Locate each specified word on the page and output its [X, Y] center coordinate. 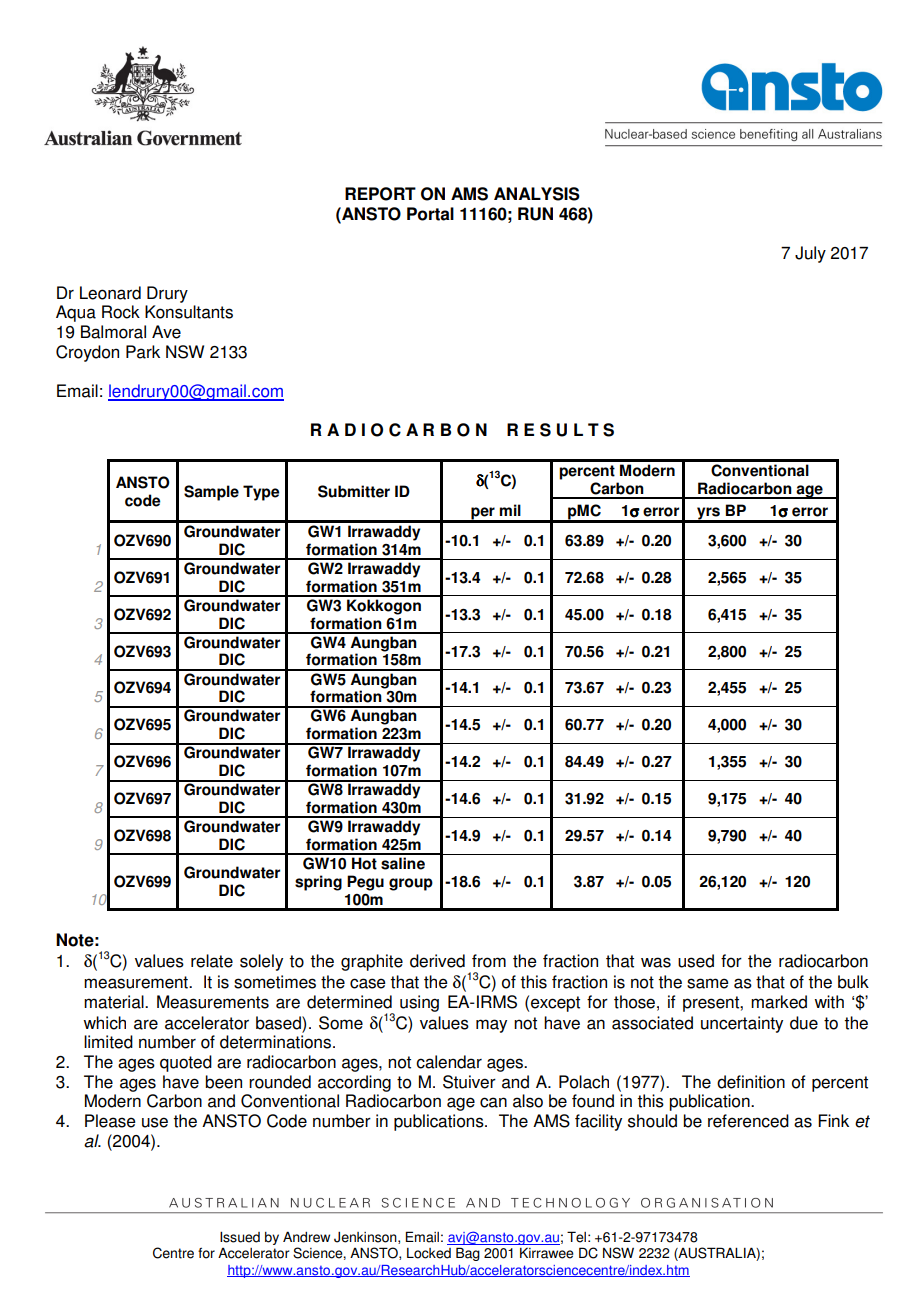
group [411, 884]
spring [318, 883]
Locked [429, 1253]
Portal [430, 214]
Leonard [110, 293]
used [696, 961]
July [810, 254]
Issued [240, 1237]
